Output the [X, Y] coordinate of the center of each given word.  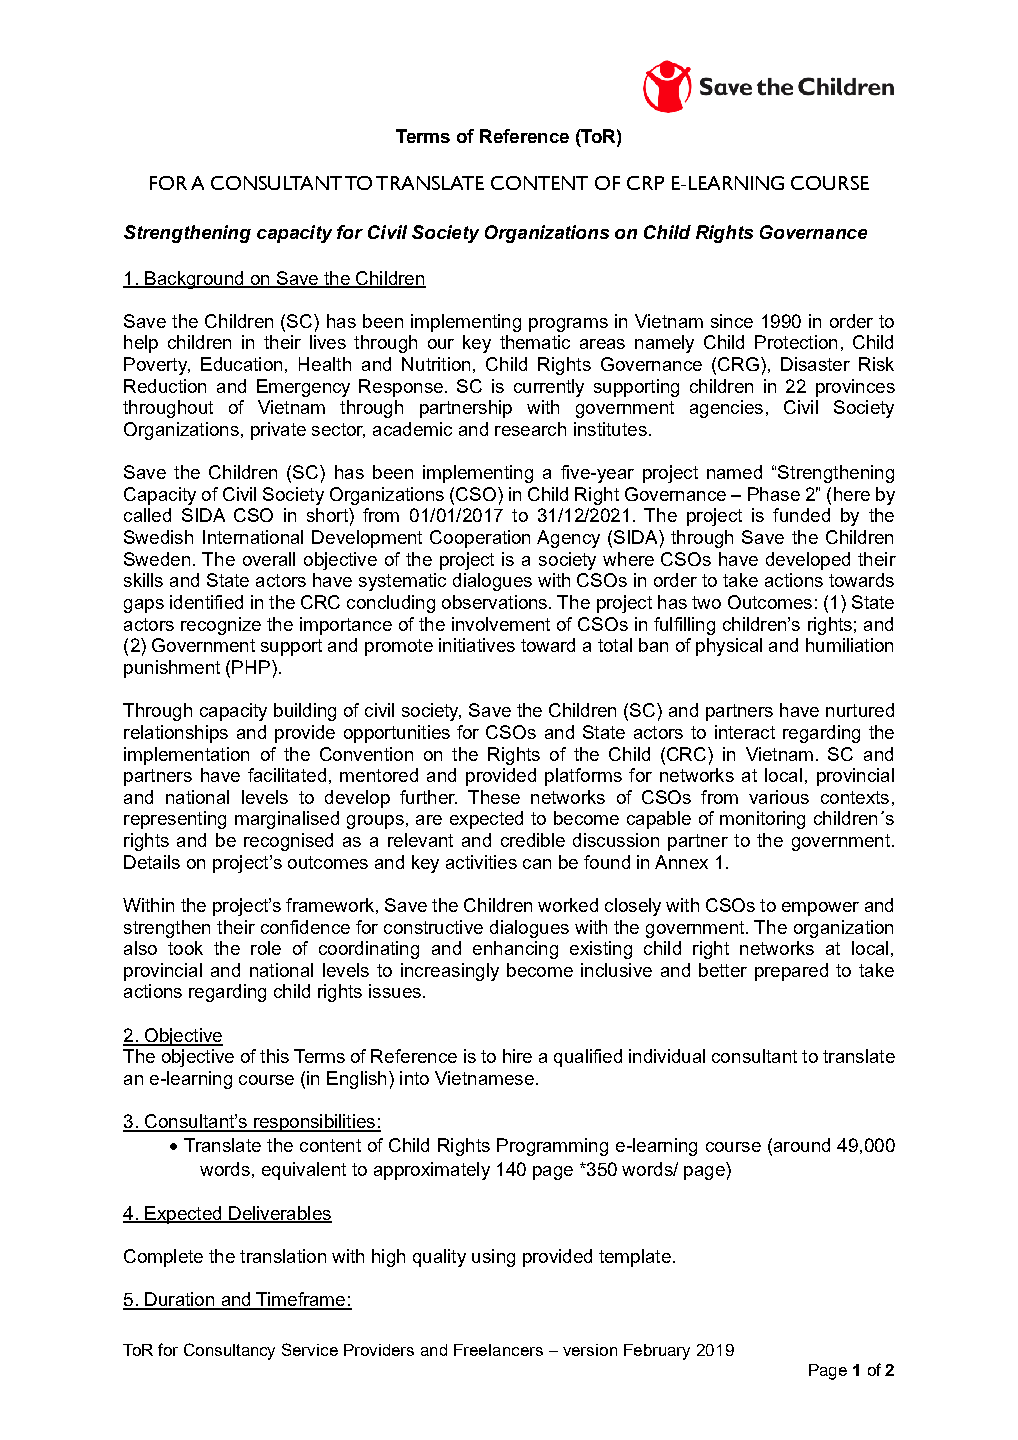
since [732, 321]
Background [194, 280]
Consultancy [229, 1351]
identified [206, 602]
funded [801, 515]
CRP [645, 183]
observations [496, 602]
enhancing [515, 950]
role [266, 948]
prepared [791, 972]
